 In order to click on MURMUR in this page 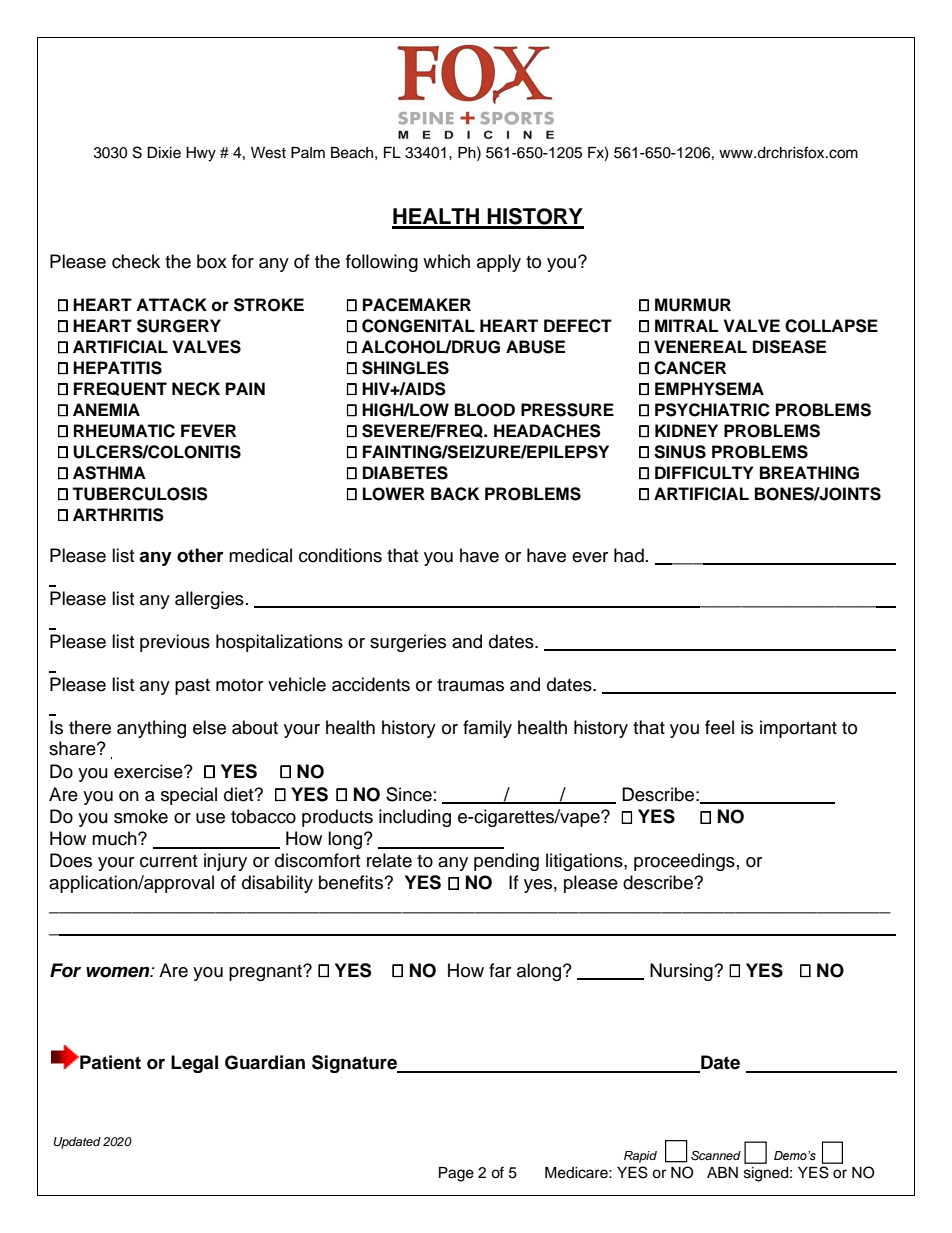, I will do `click(693, 305)`.
